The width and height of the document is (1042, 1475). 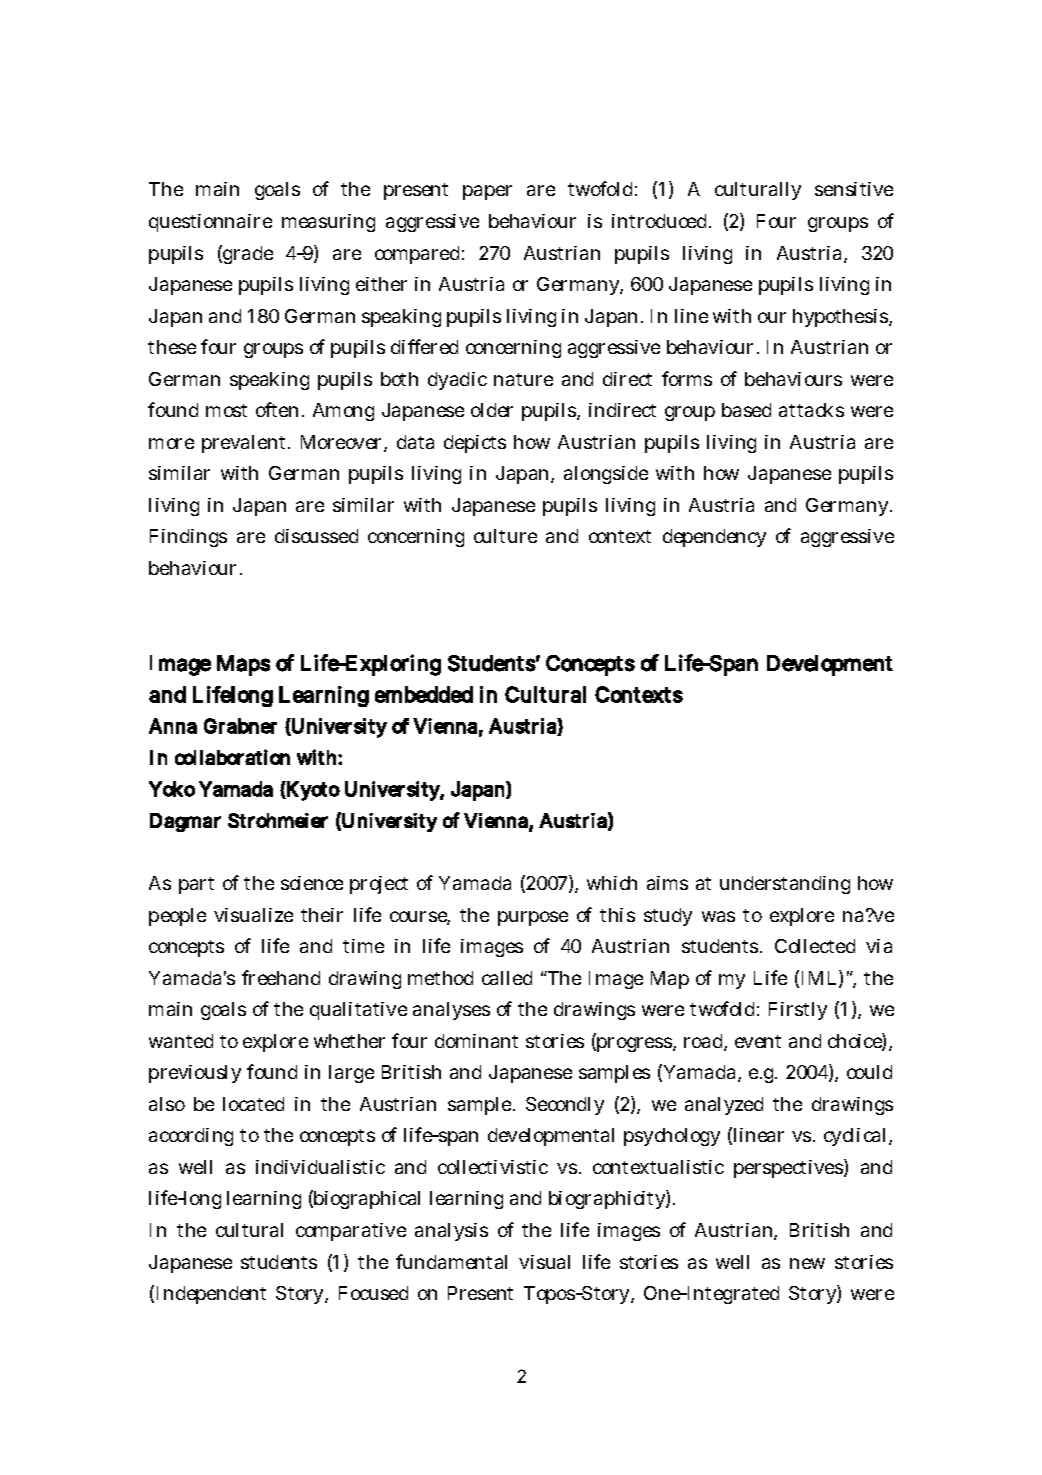 I want to click on new, so click(x=807, y=1263).
